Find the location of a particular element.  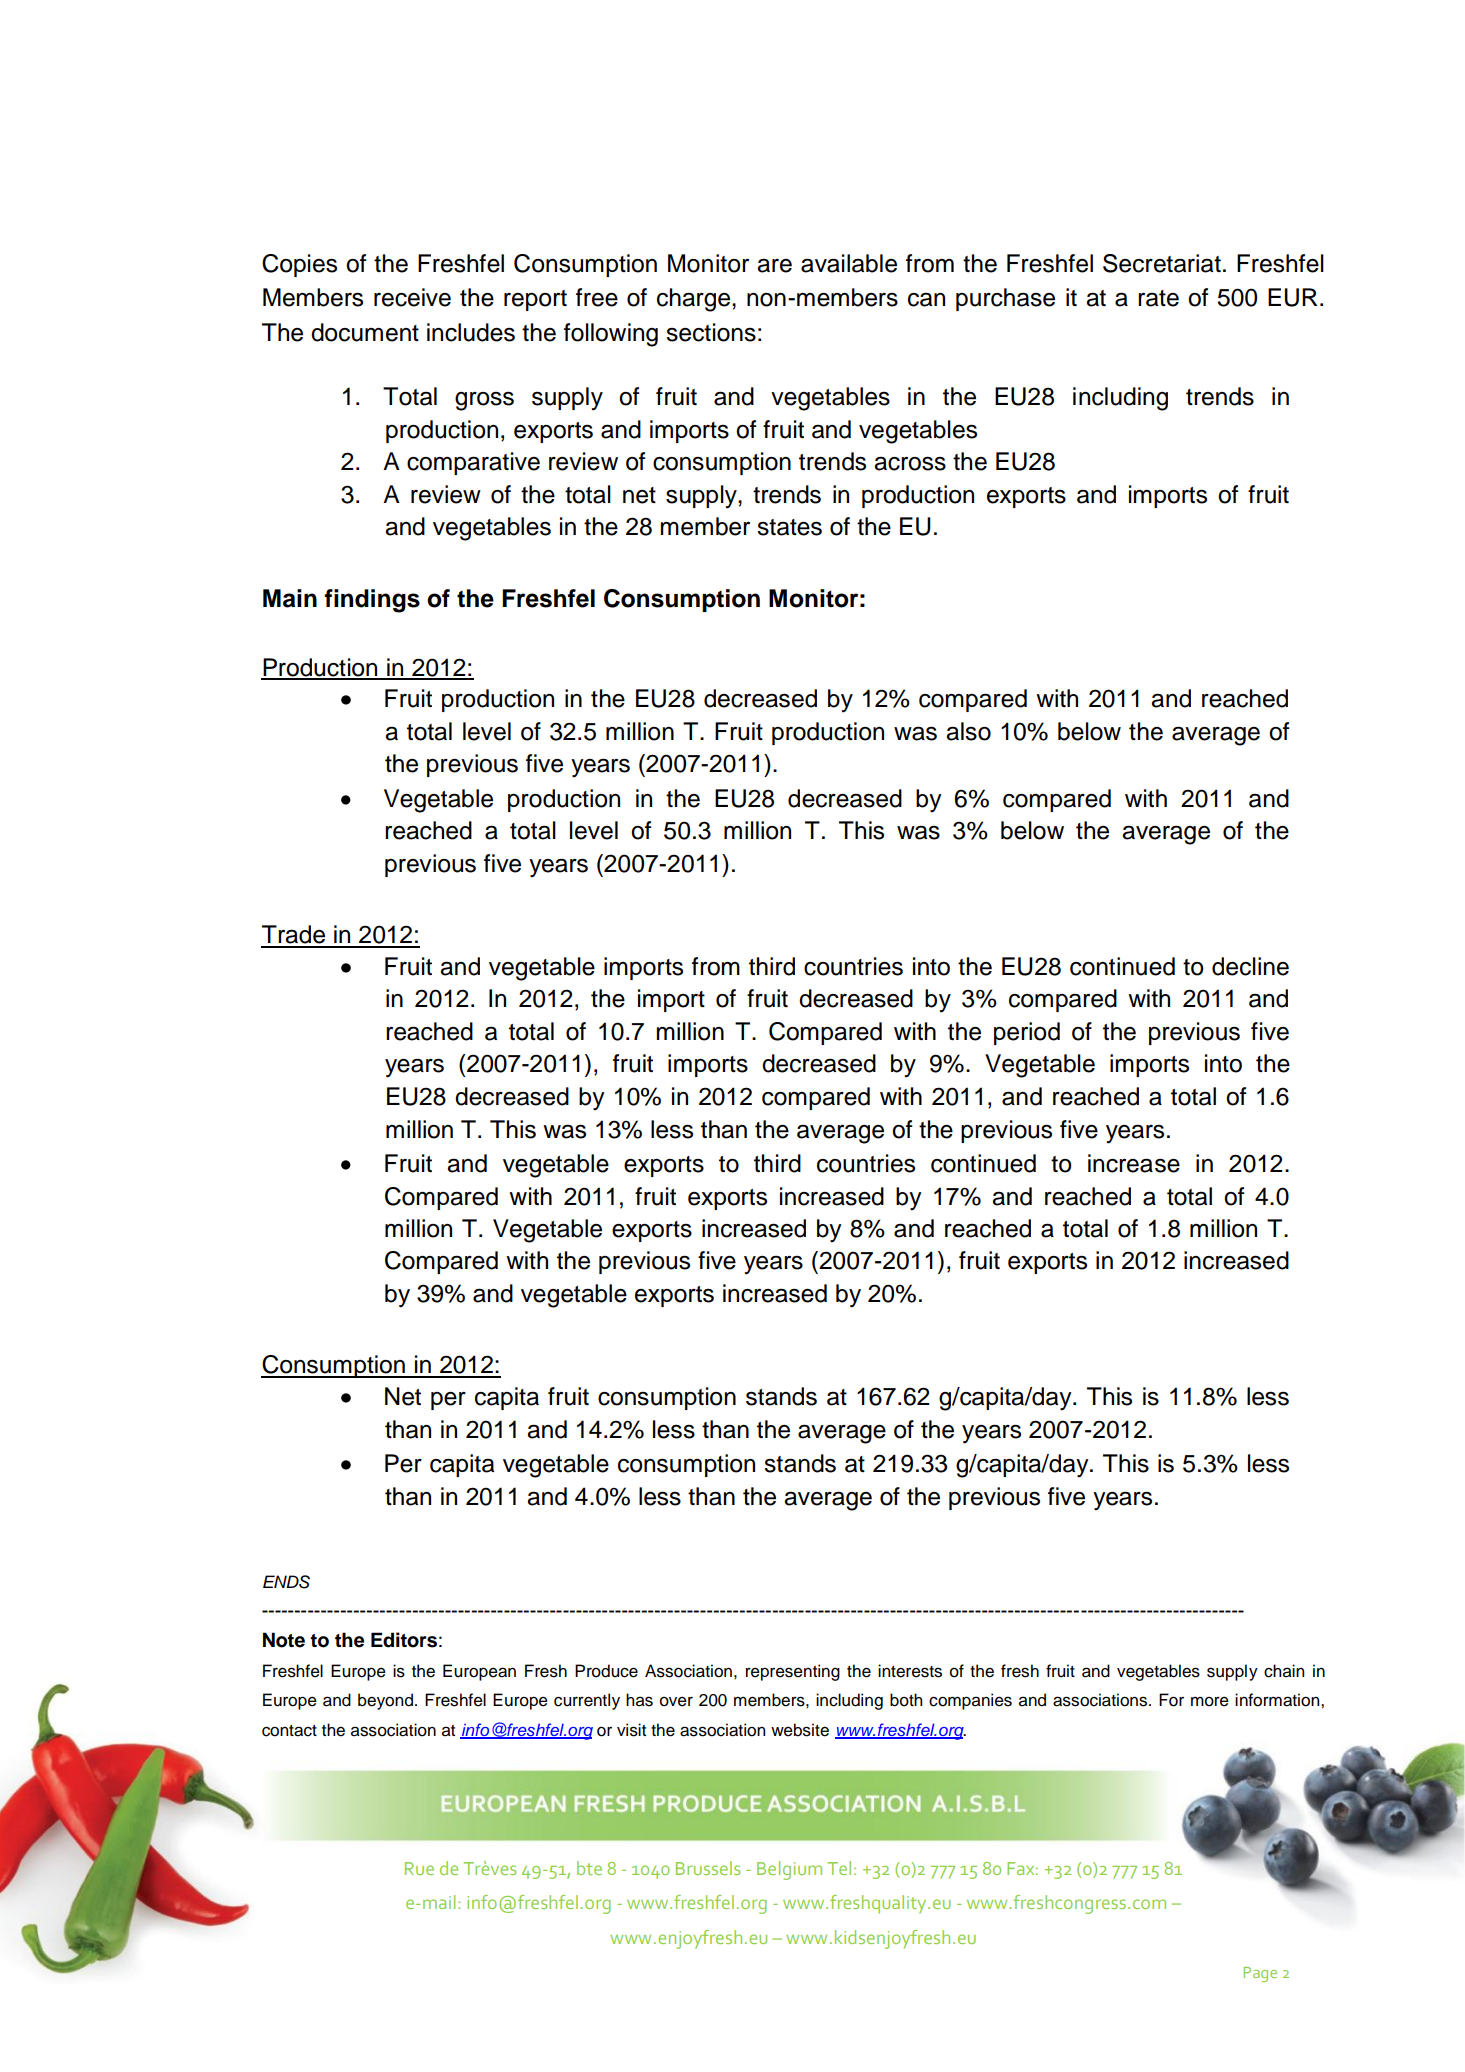

receive is located at coordinates (412, 297).
